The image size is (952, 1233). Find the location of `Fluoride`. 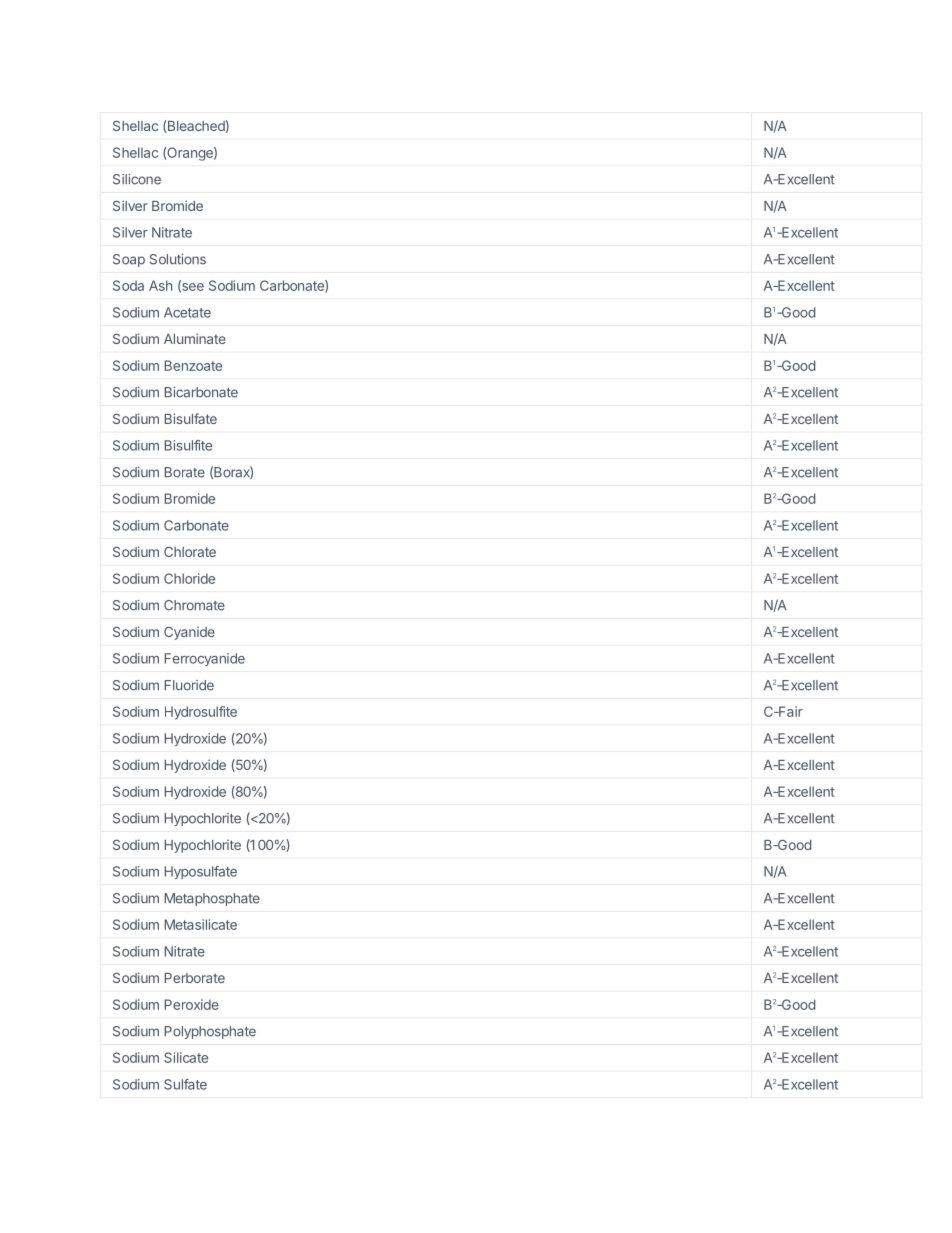

Fluoride is located at coordinates (189, 685).
